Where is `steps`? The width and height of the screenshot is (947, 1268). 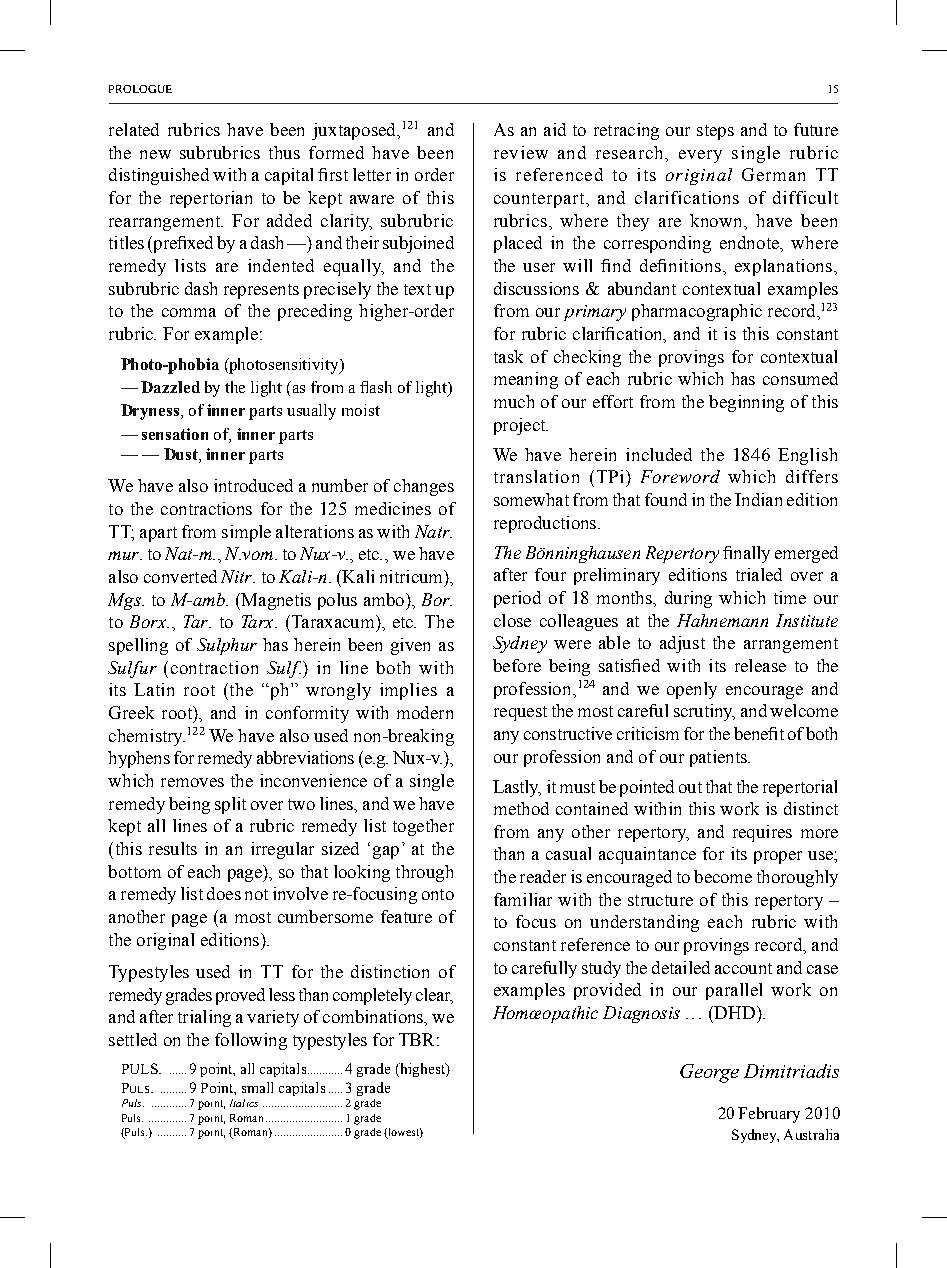 steps is located at coordinates (715, 132).
